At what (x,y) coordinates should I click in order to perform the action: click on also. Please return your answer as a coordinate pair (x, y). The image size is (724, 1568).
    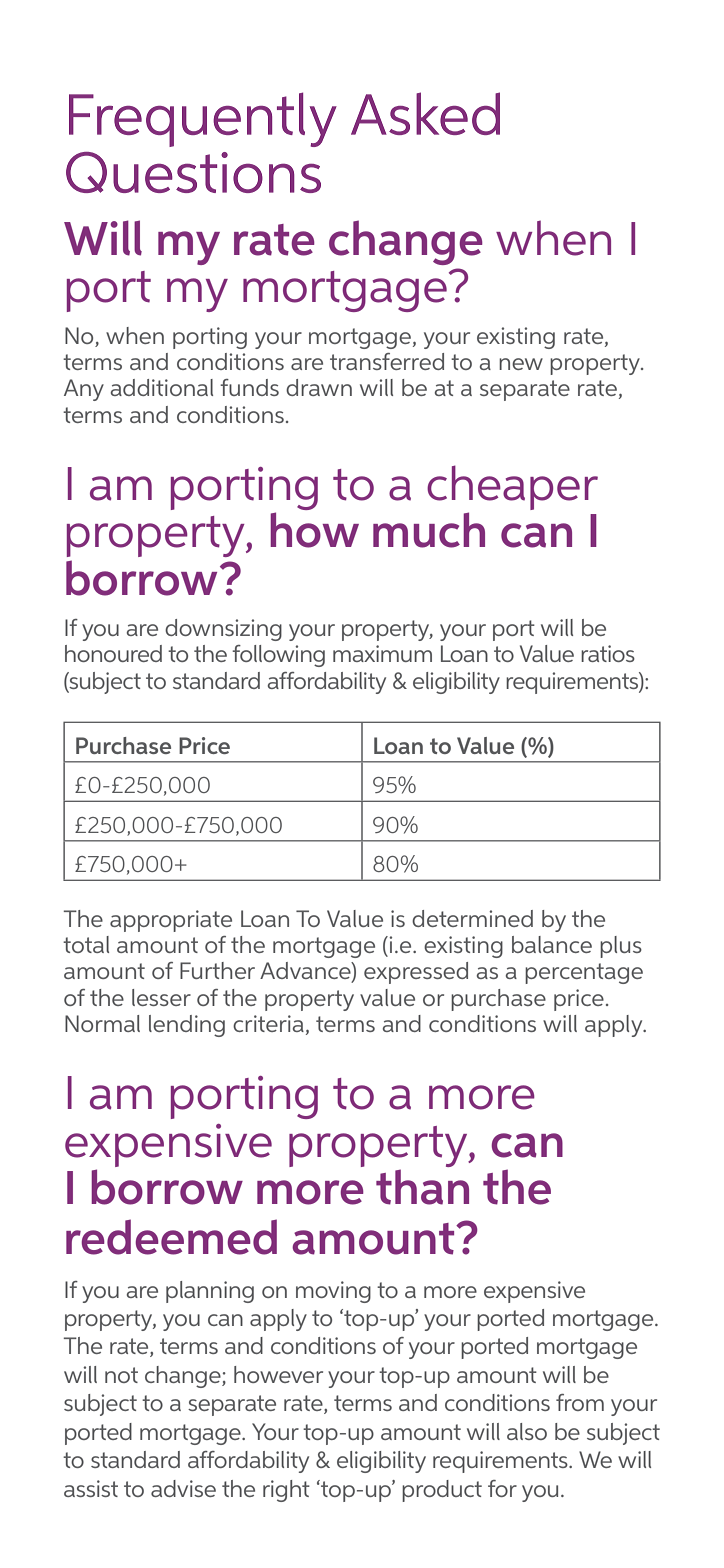
    Looking at the image, I should click on (527, 1431).
